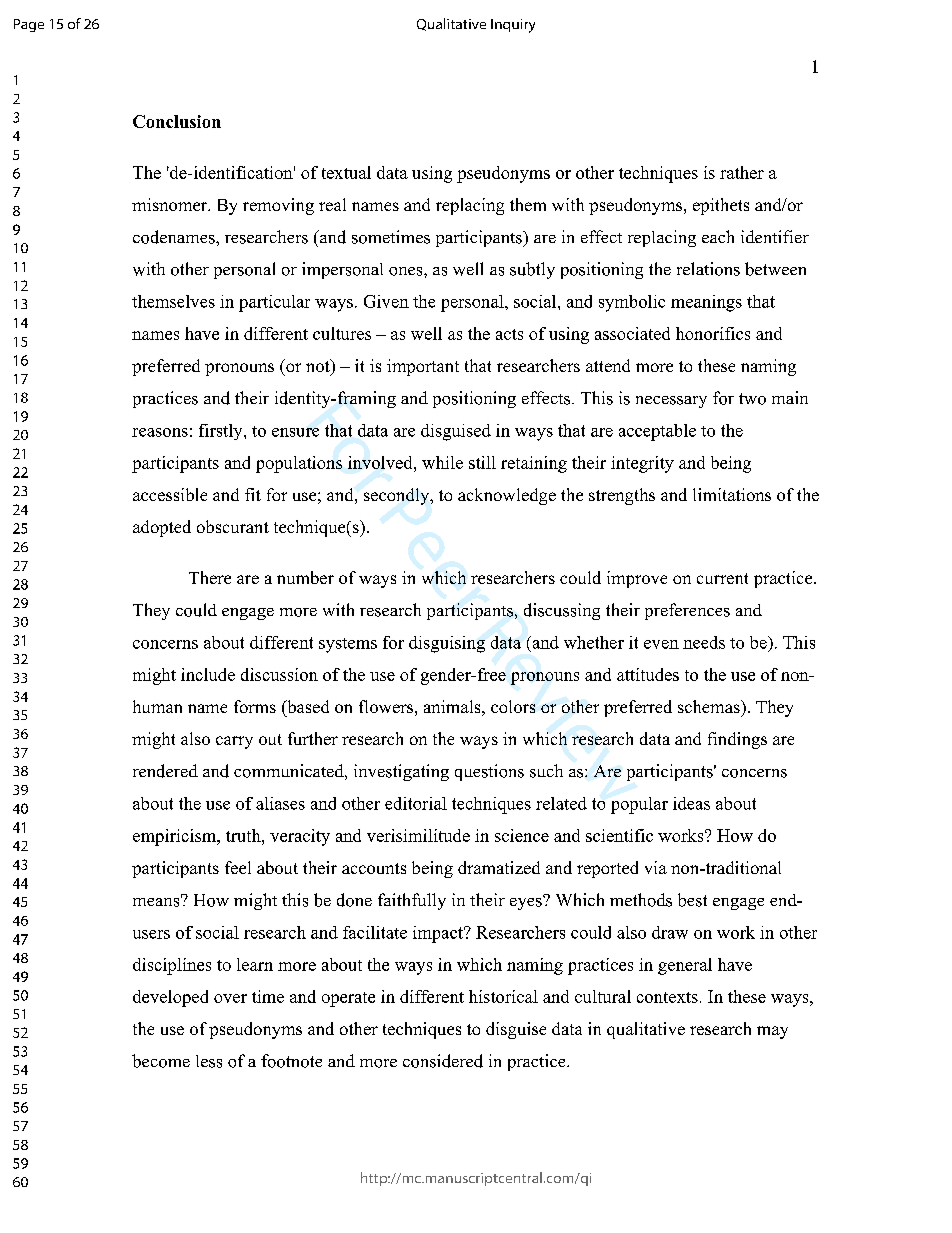 This document has width=952, height=1233. I want to click on rather, so click(742, 172).
